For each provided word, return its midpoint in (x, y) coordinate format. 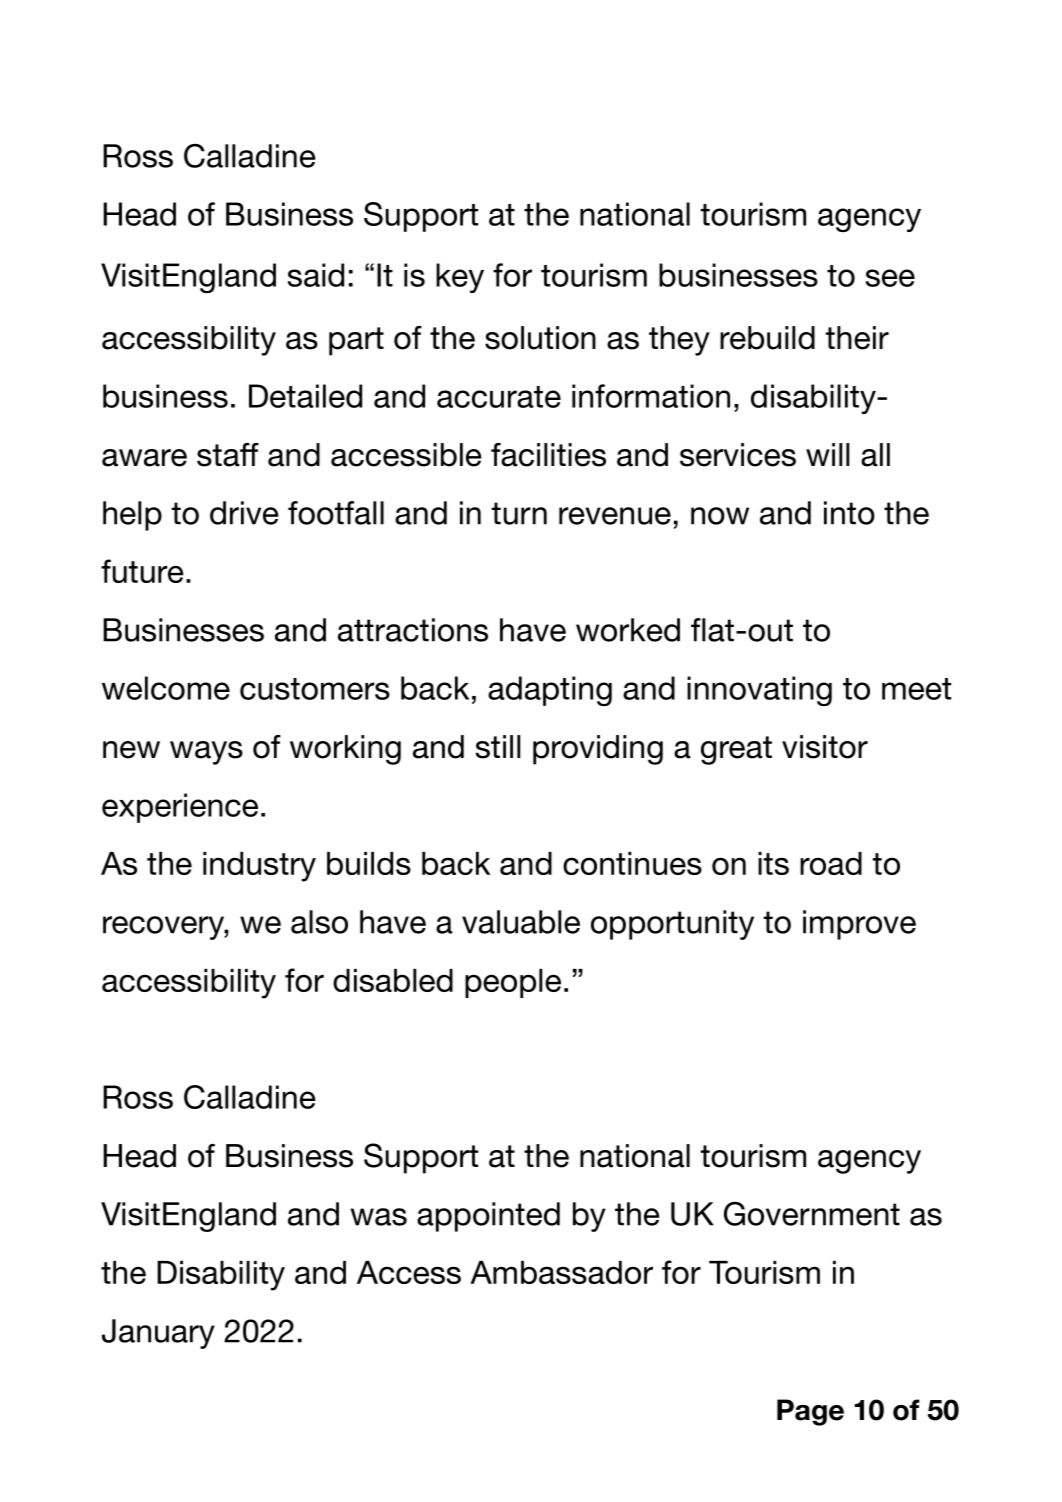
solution (540, 338)
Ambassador (561, 1272)
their (857, 338)
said (316, 275)
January (158, 1334)
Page (810, 1412)
